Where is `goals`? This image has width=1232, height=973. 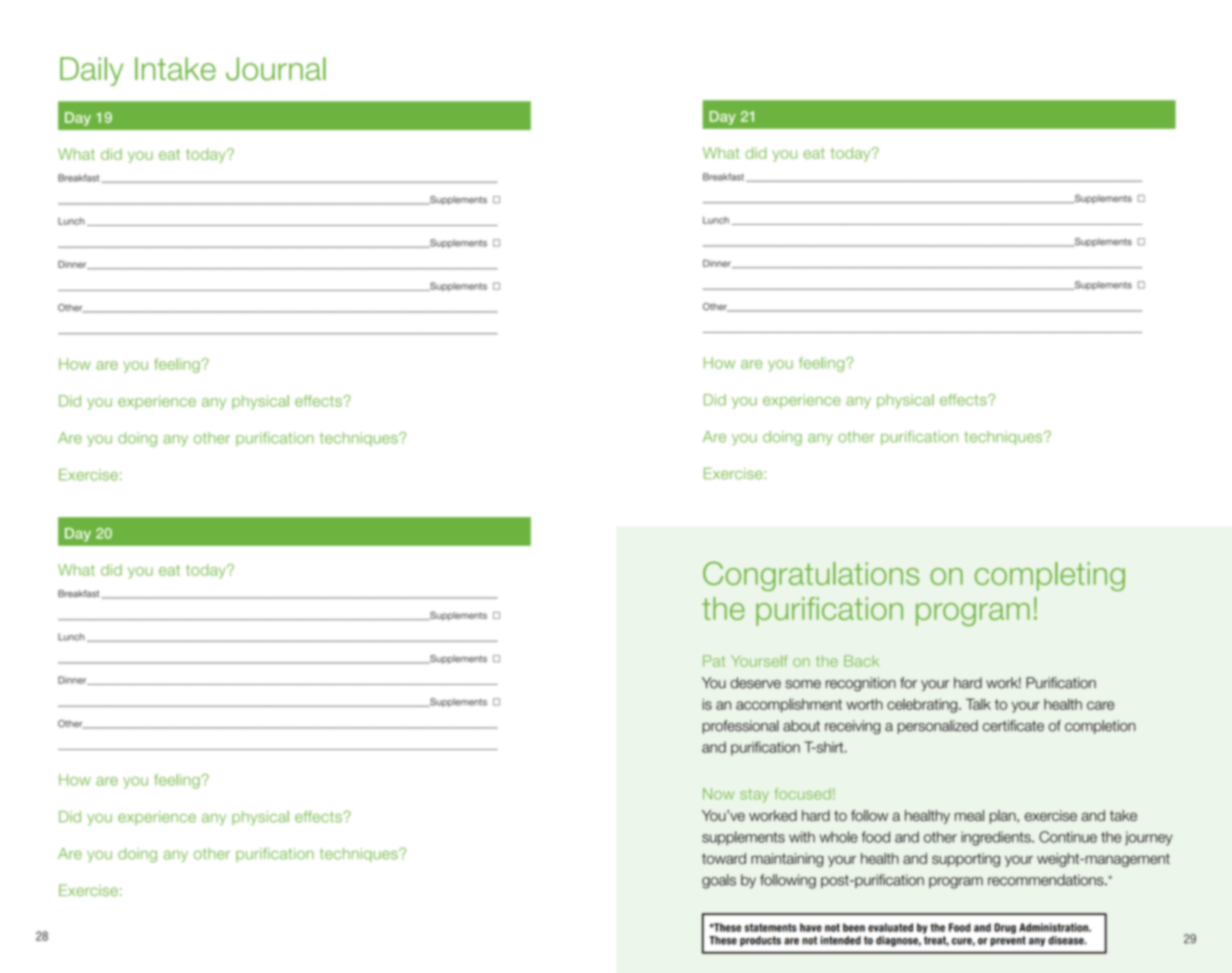 goals is located at coordinates (719, 881).
